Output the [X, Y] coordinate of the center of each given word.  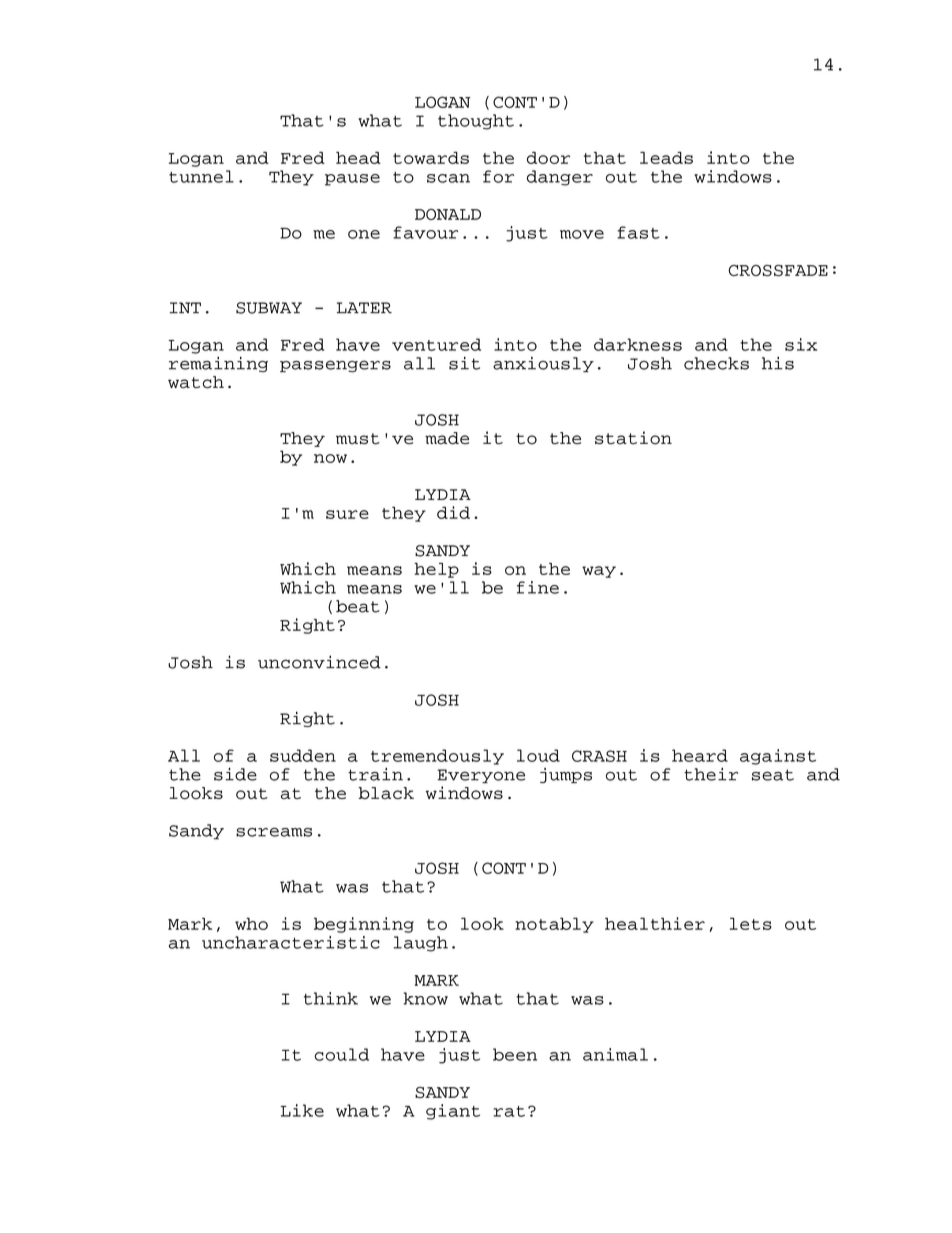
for [498, 176]
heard [700, 755]
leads [666, 158]
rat [509, 1111]
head [358, 158]
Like [302, 1110]
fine [538, 587]
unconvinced [319, 662]
